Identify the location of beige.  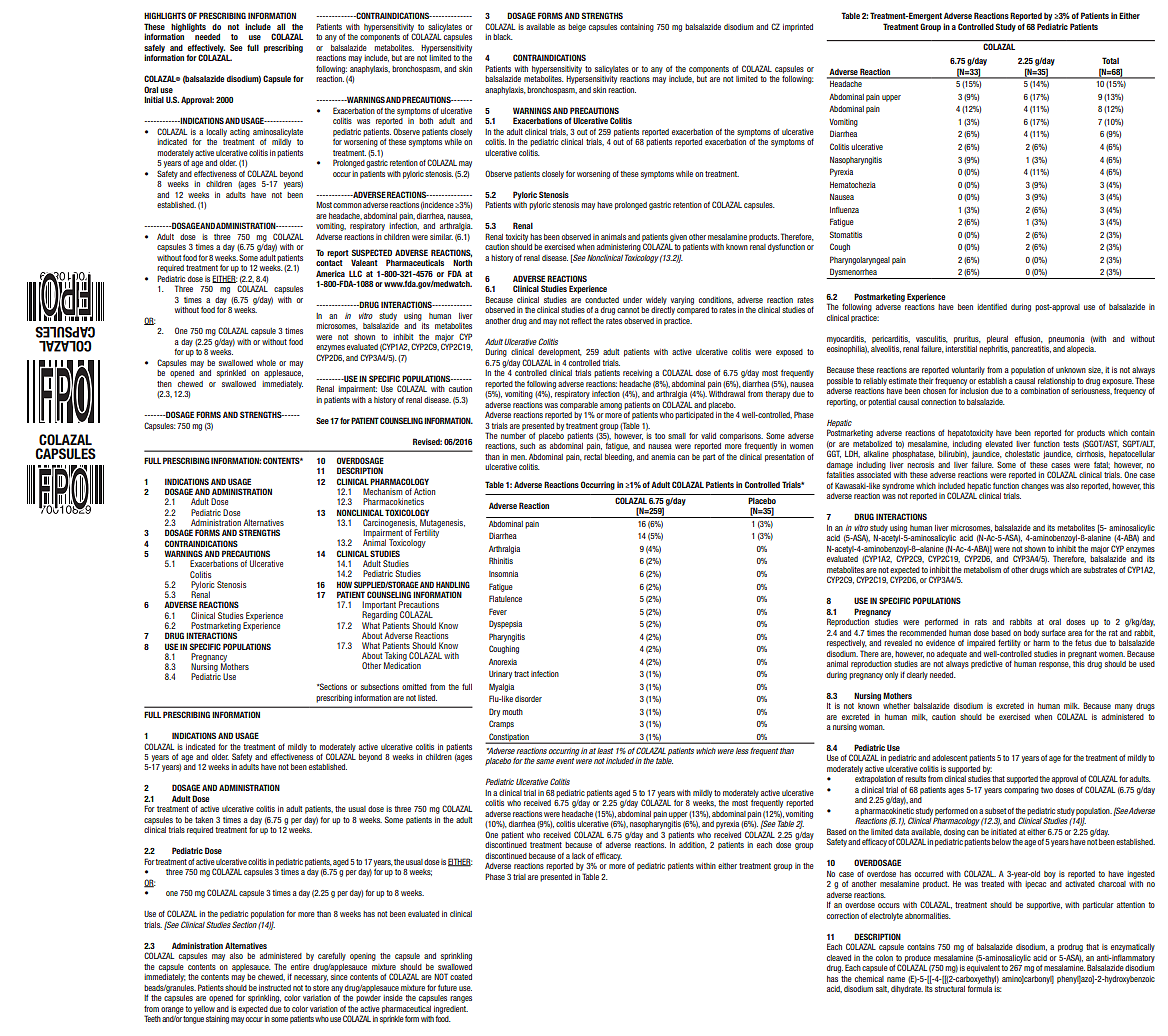
(577, 28).
